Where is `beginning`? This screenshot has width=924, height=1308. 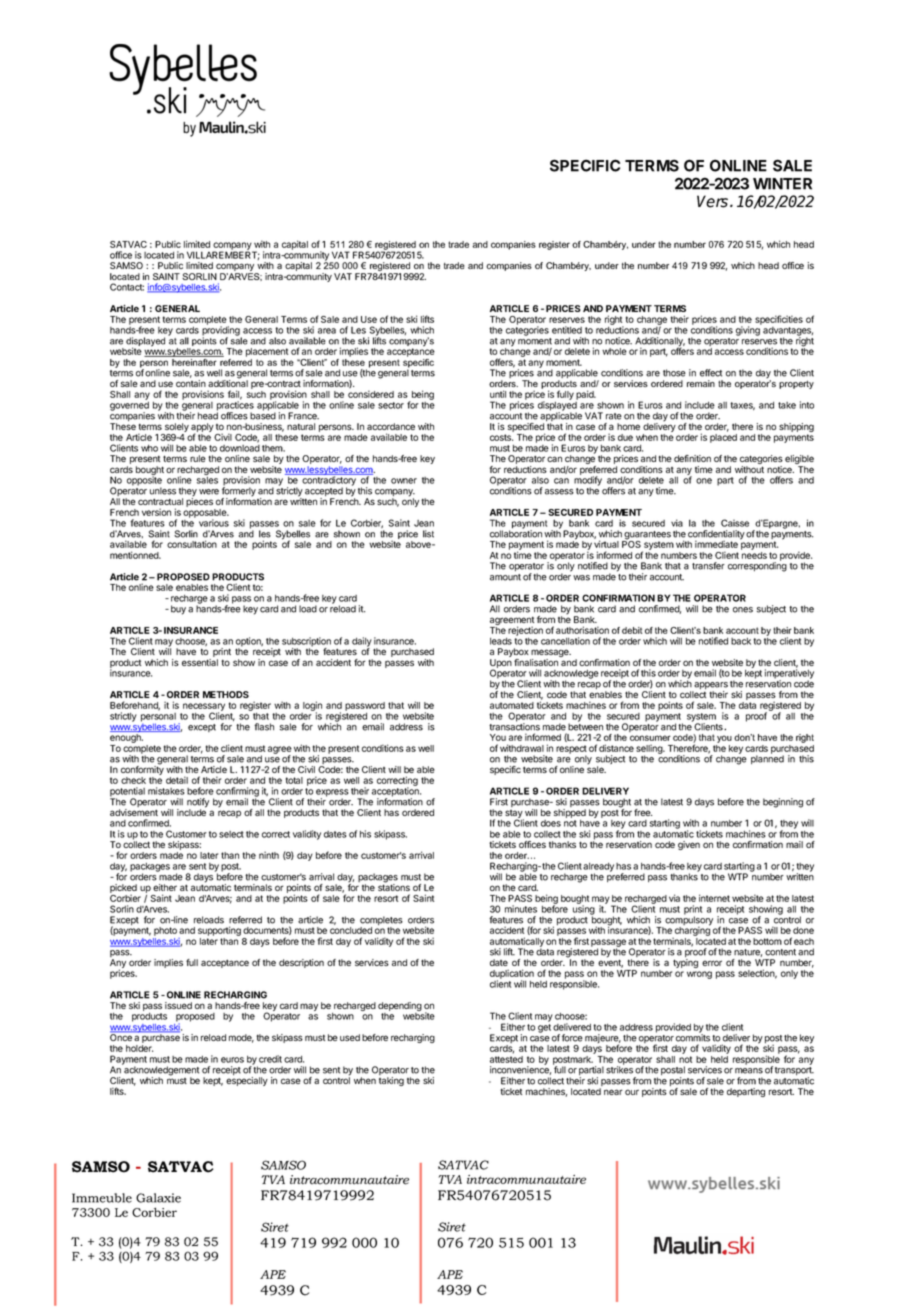
beginning is located at coordinates (783, 803).
